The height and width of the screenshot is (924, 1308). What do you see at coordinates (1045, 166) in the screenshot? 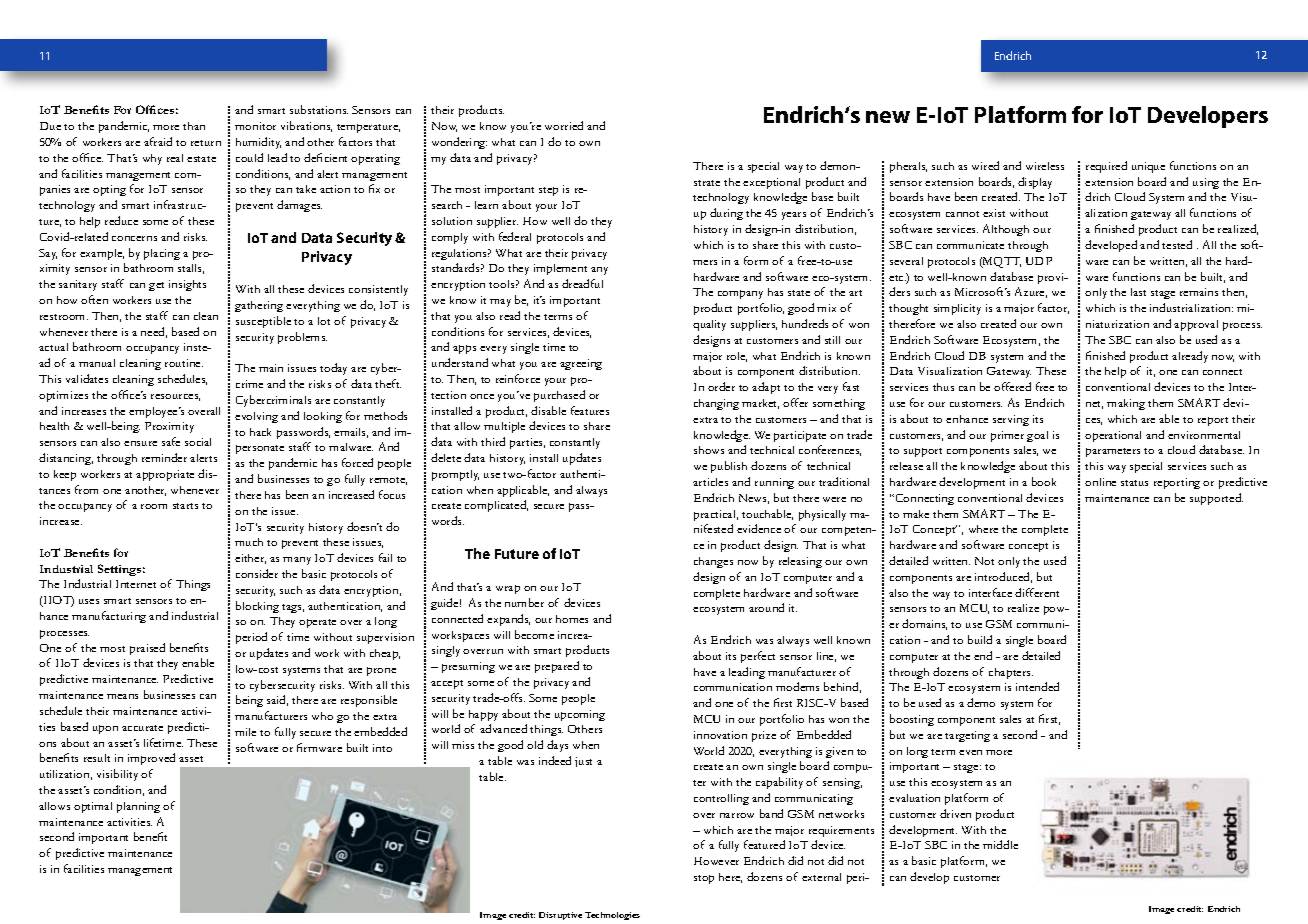
I see `wireless` at bounding box center [1045, 166].
